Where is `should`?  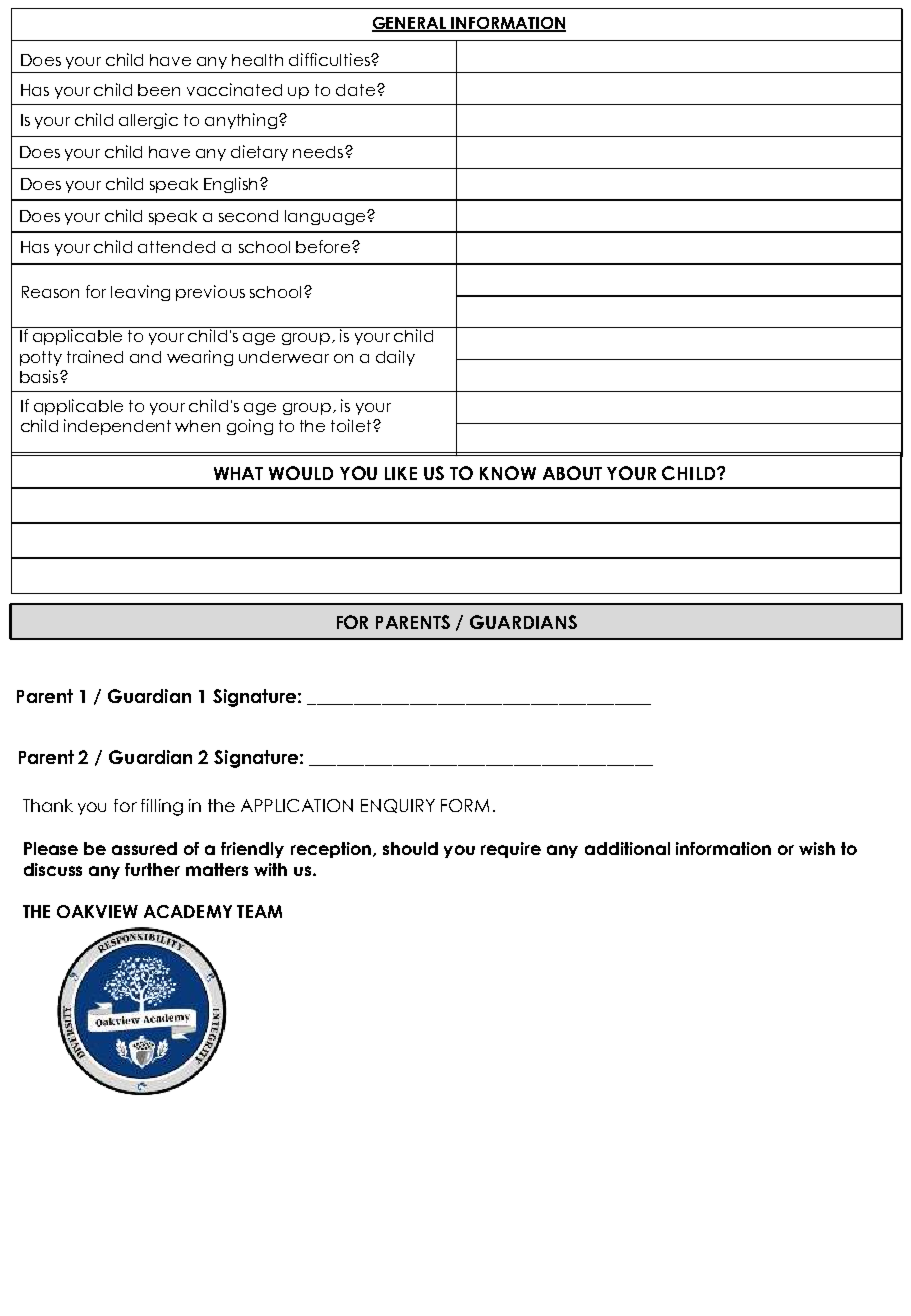 should is located at coordinates (410, 848).
